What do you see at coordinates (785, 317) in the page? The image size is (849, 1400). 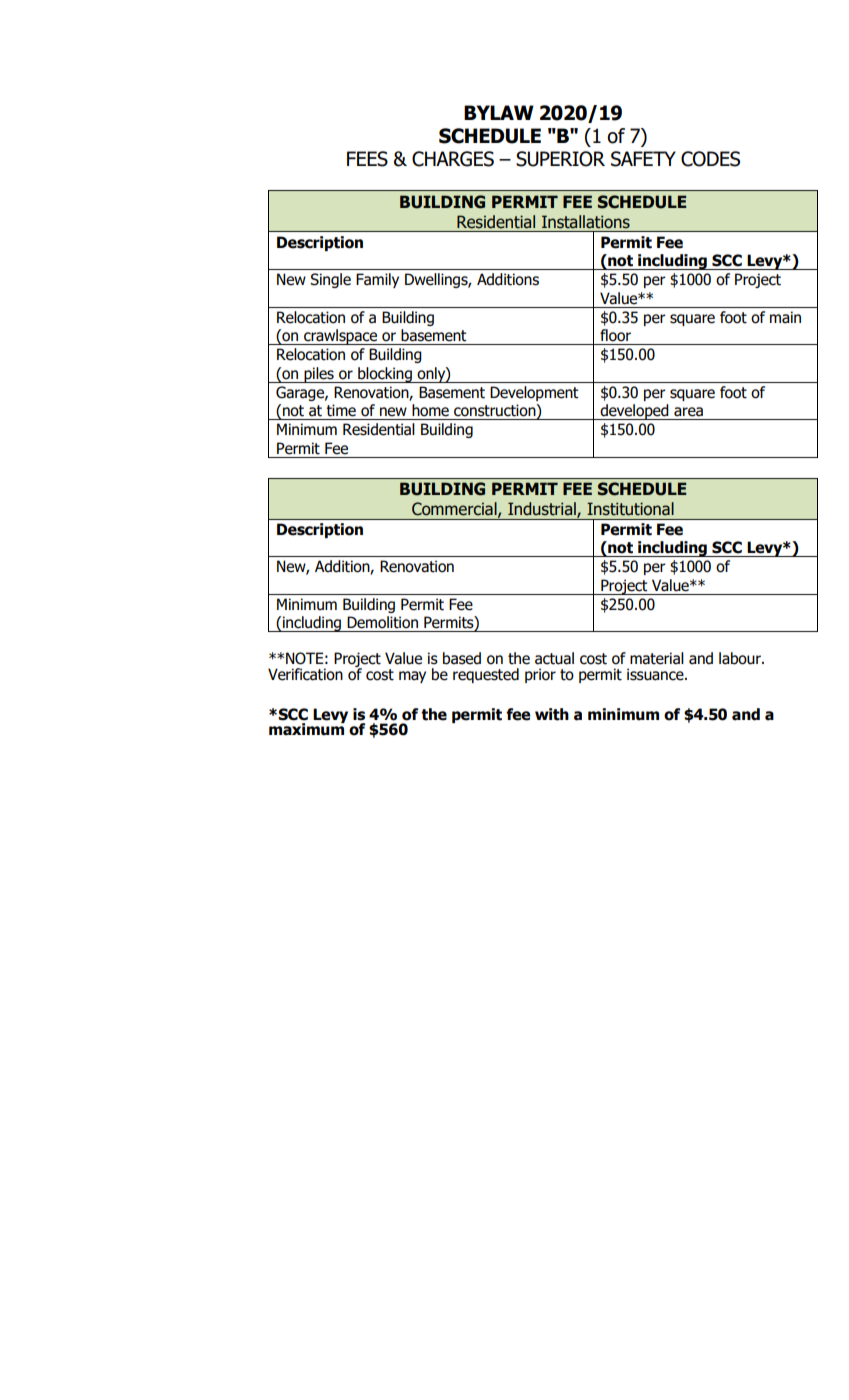 I see `main` at bounding box center [785, 317].
